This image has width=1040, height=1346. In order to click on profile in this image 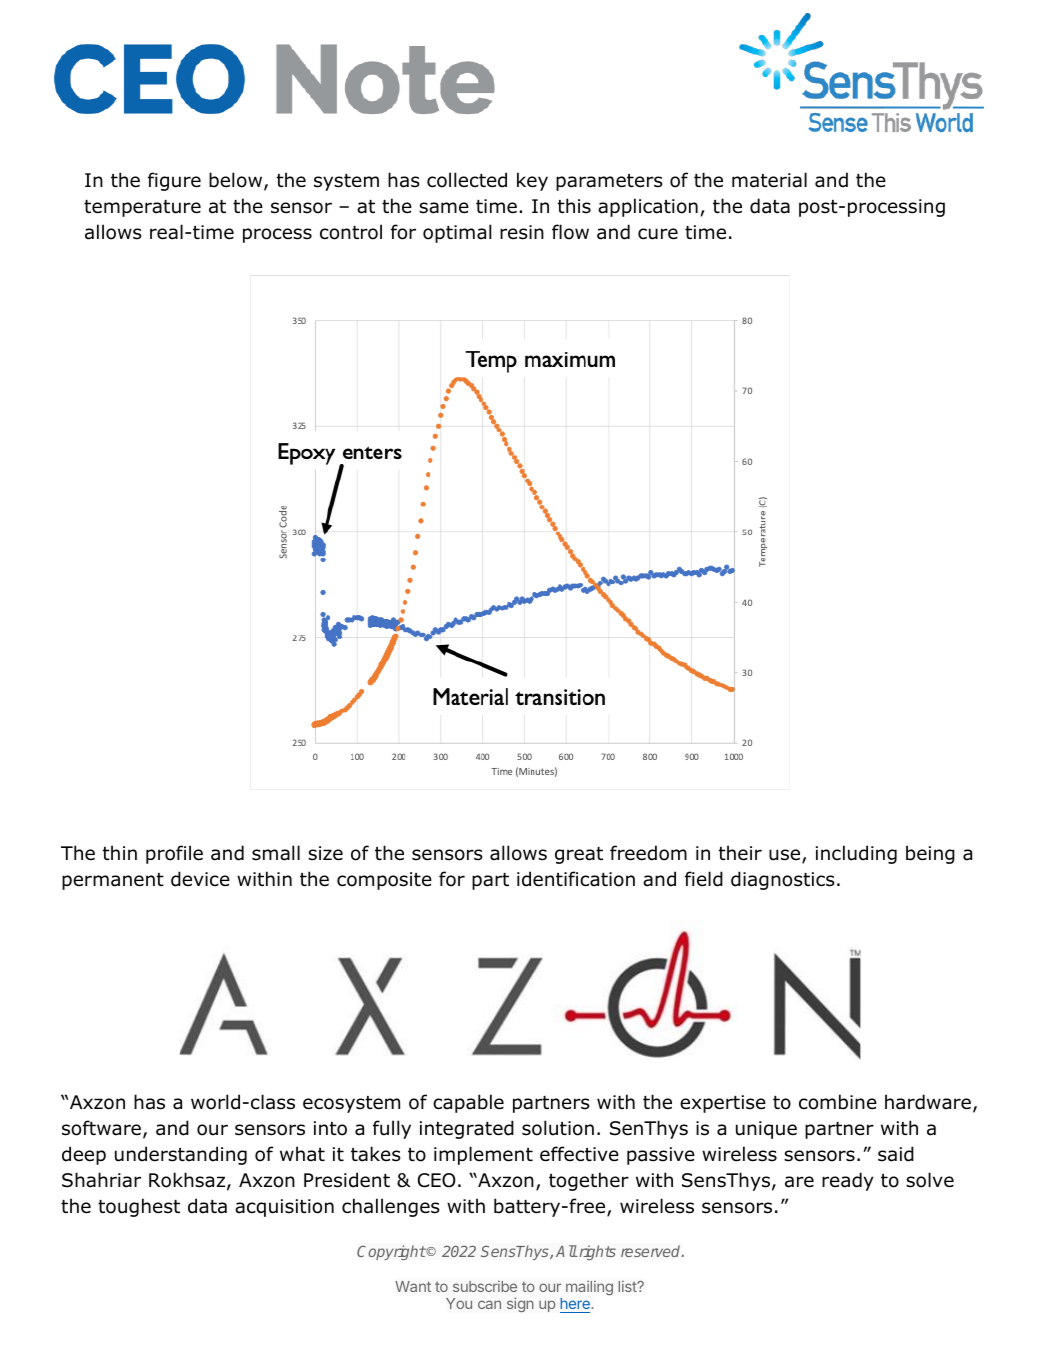, I will do `click(174, 854)`.
